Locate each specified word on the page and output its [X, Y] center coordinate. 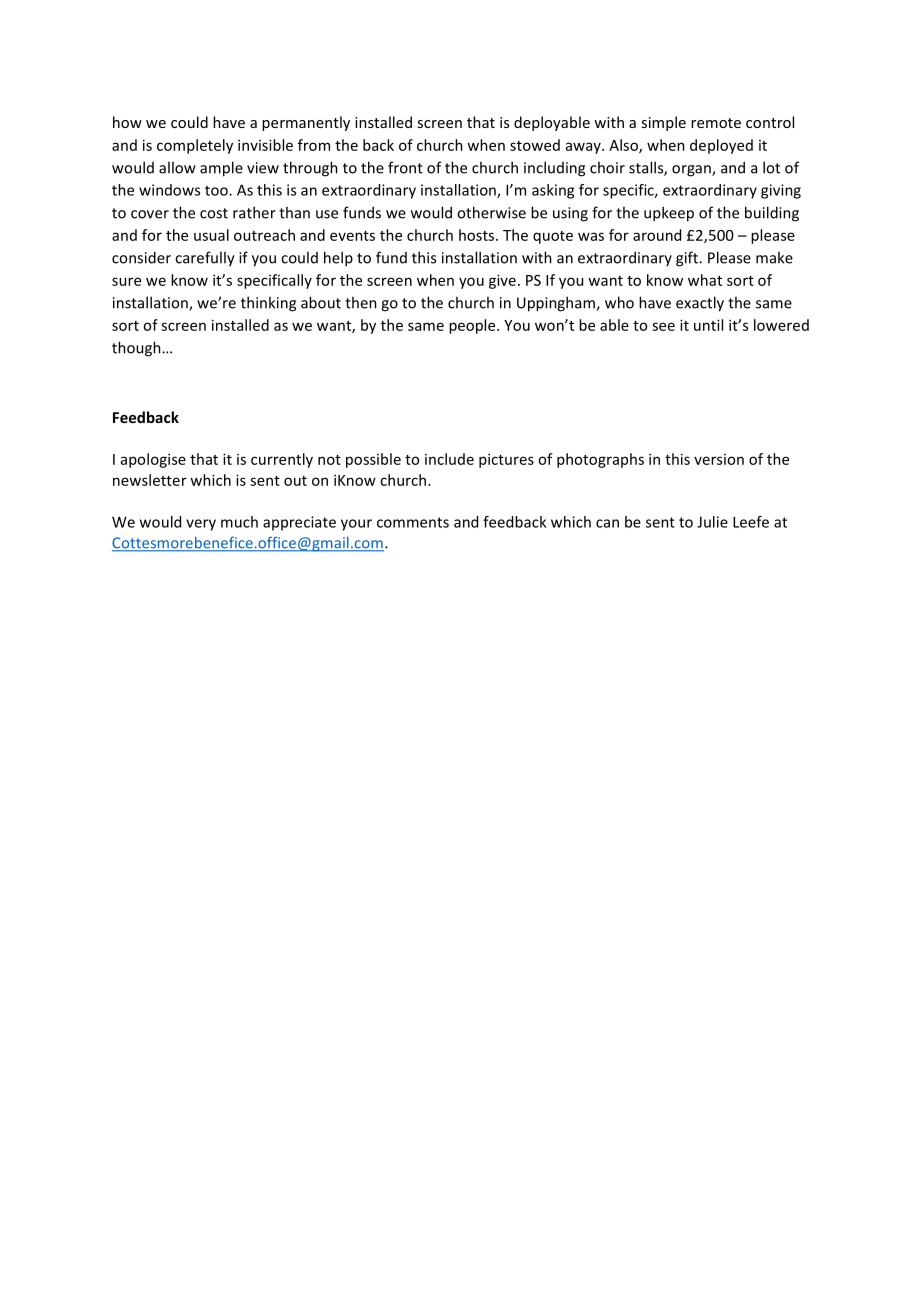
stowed [535, 145]
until [708, 325]
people [473, 326]
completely [195, 146]
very [201, 525]
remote [716, 123]
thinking [268, 304]
